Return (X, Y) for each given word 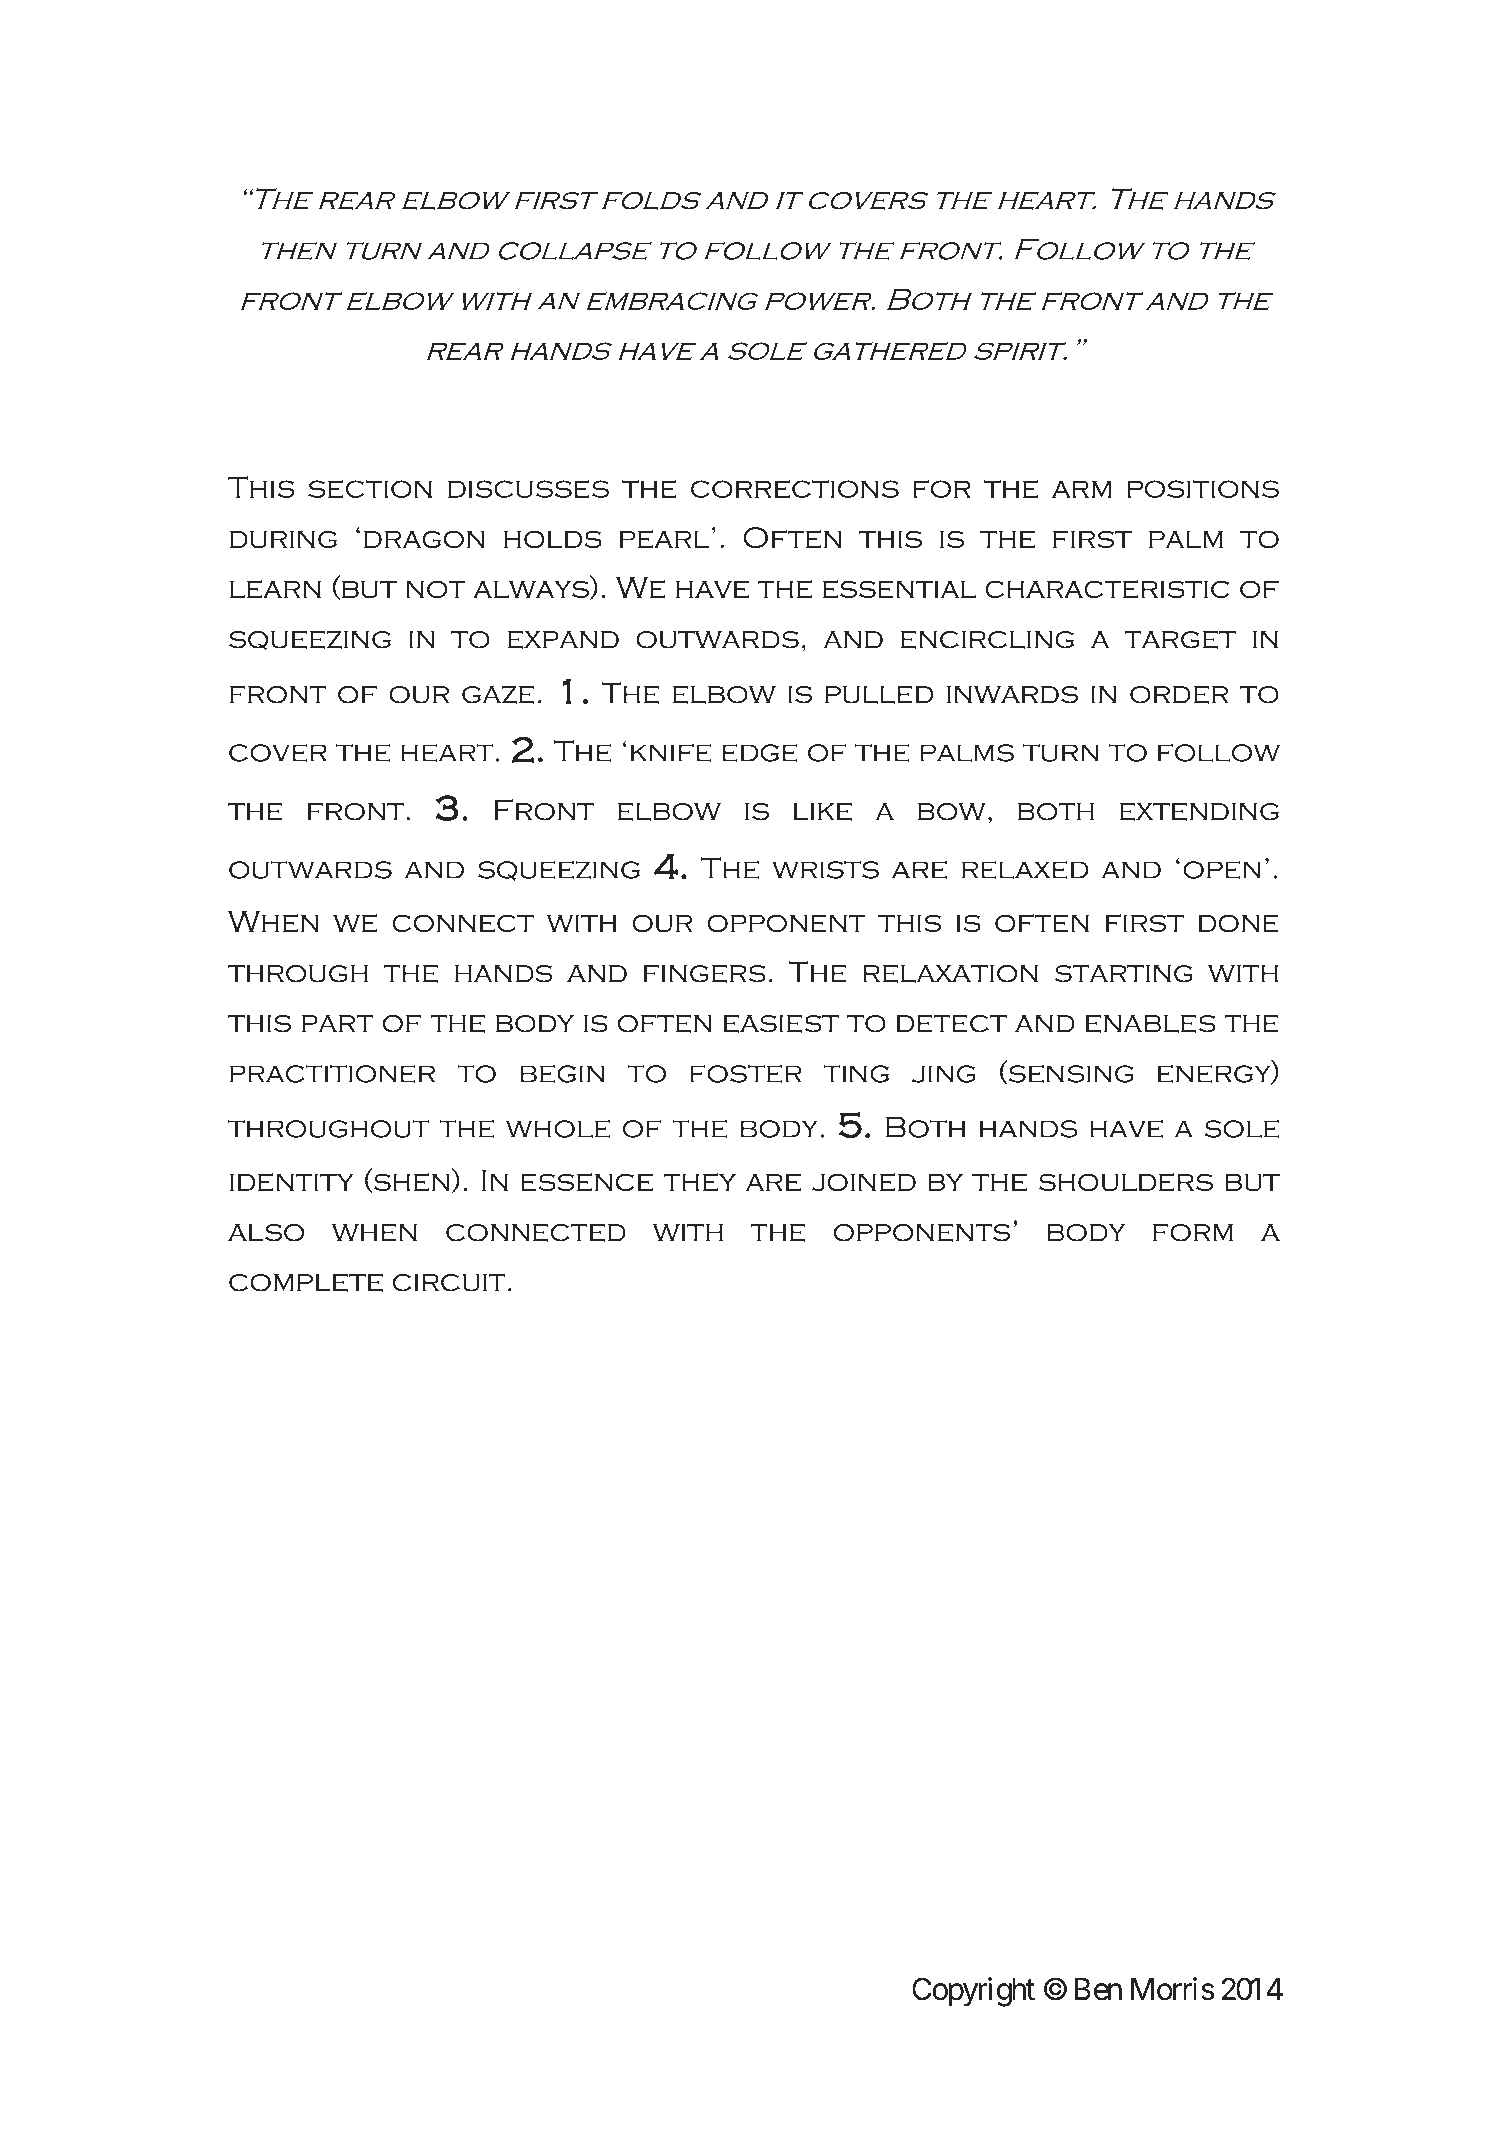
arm (1082, 489)
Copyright (973, 1992)
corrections (795, 489)
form (1193, 1233)
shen (410, 1183)
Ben (1098, 1989)
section (370, 489)
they (700, 1182)
